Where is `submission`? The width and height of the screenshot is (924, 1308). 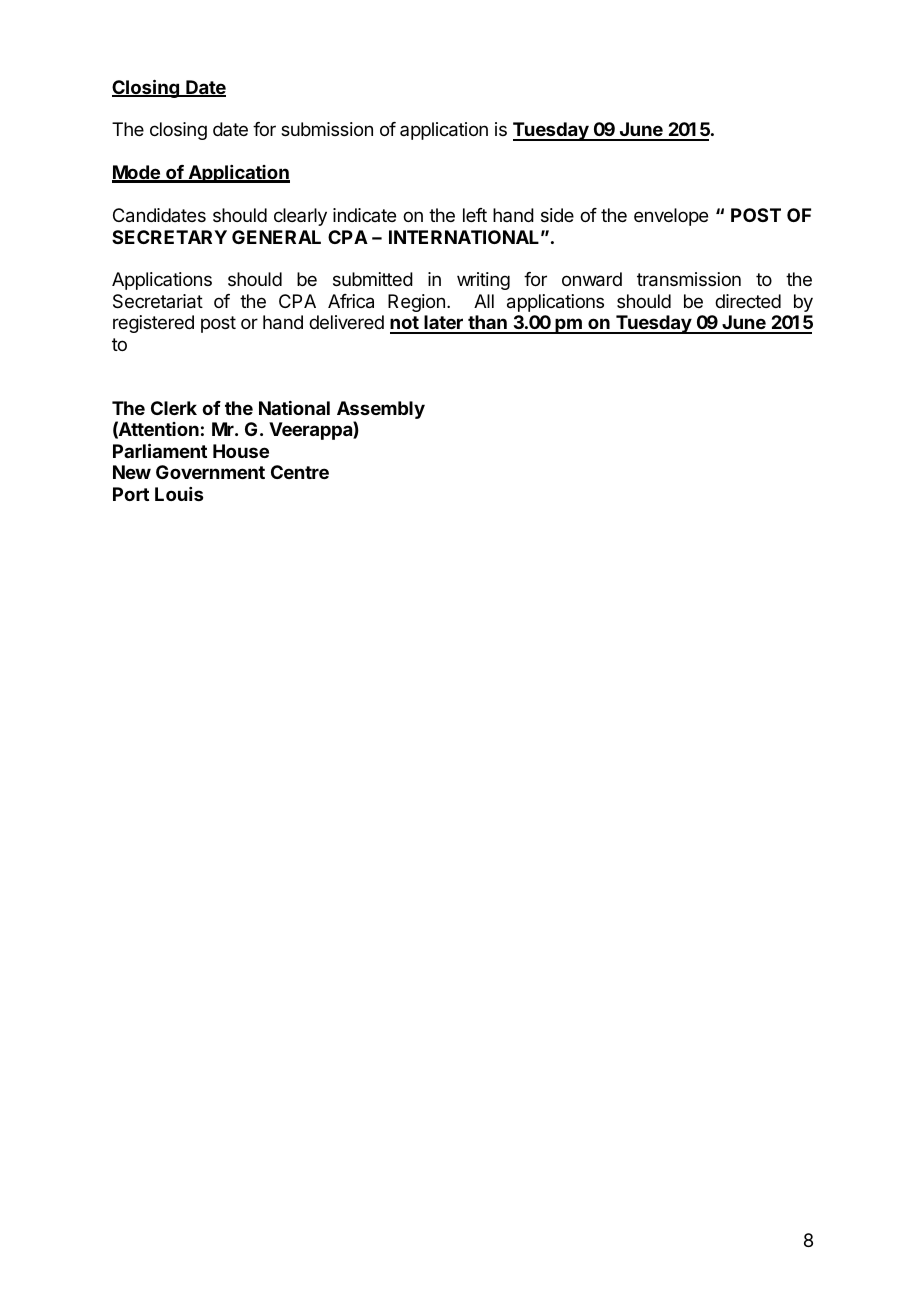 submission is located at coordinates (327, 129).
